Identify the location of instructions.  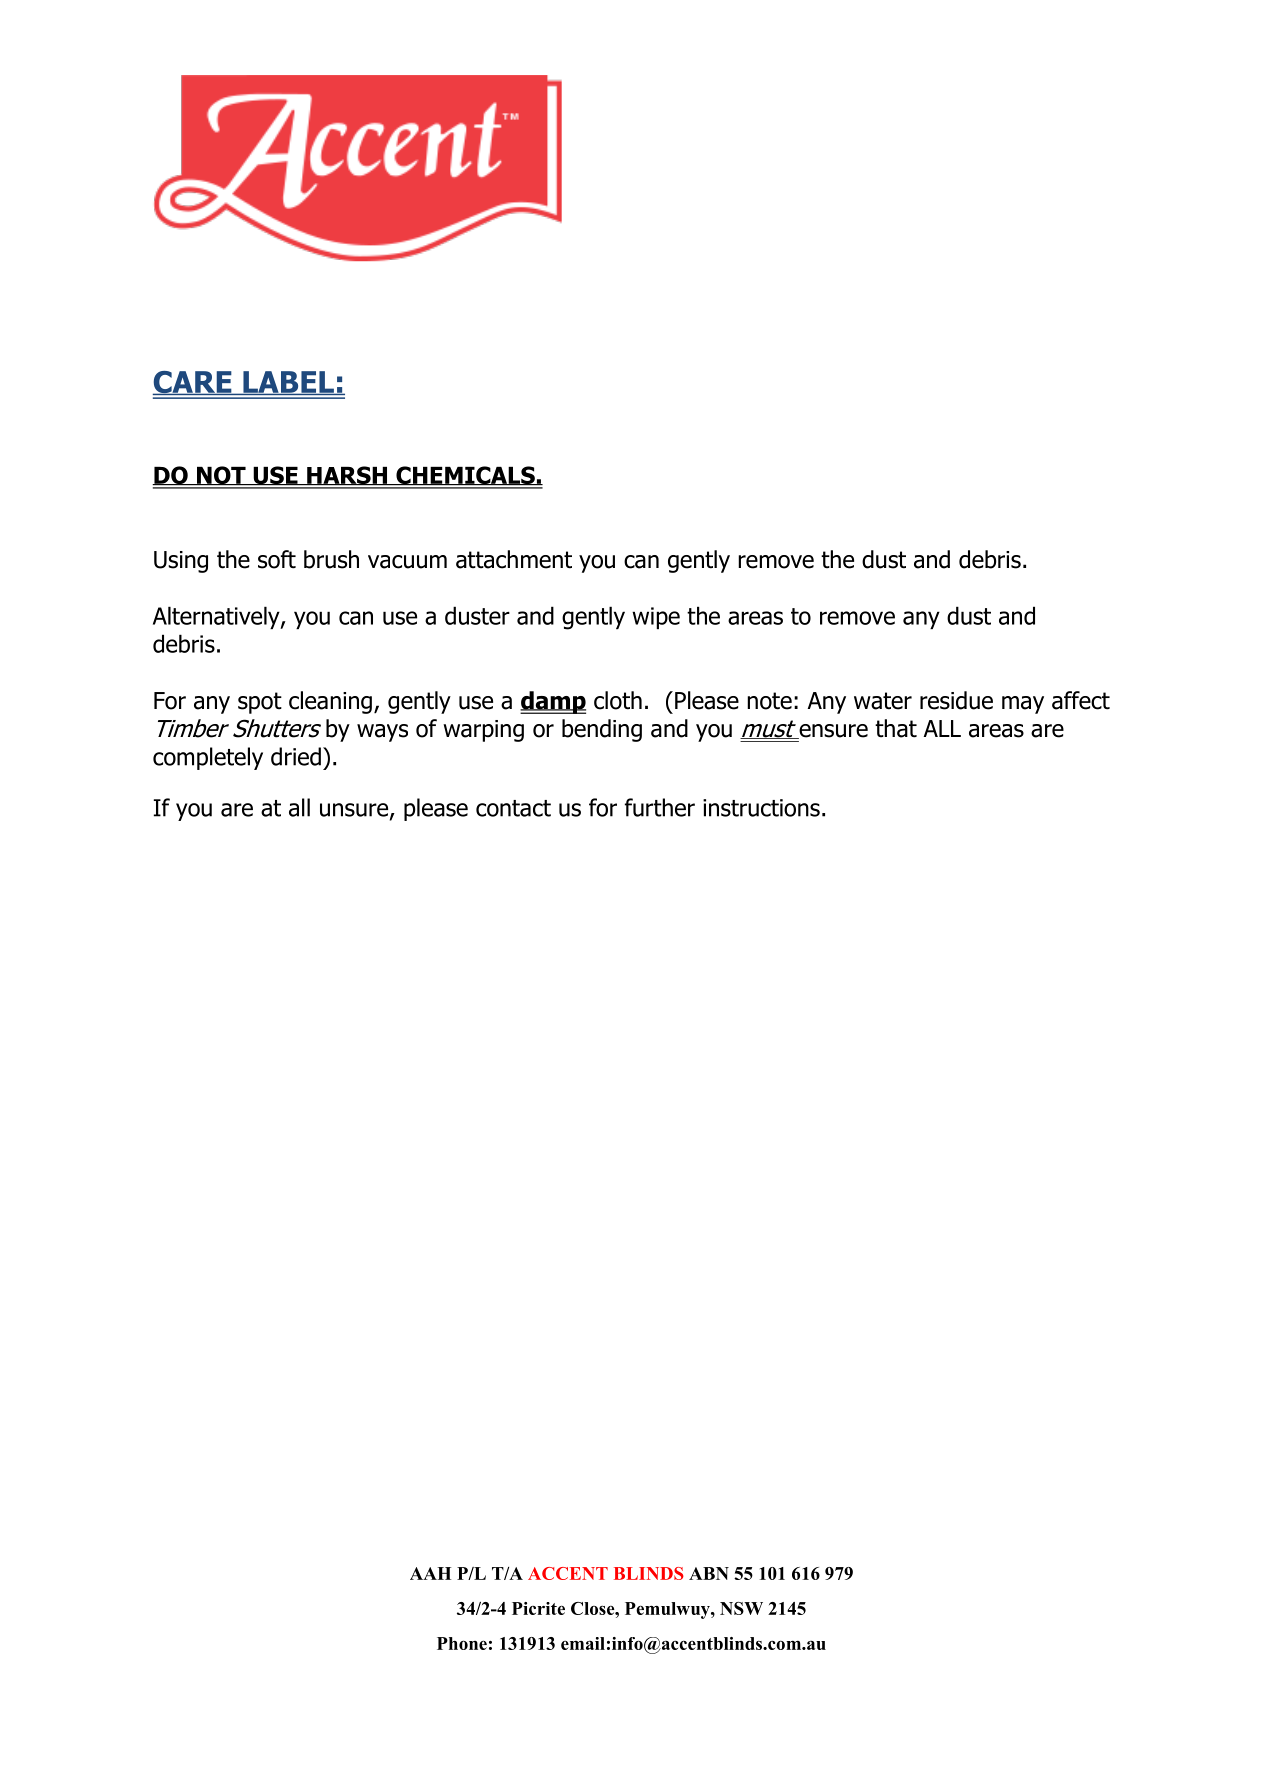
(761, 808).
